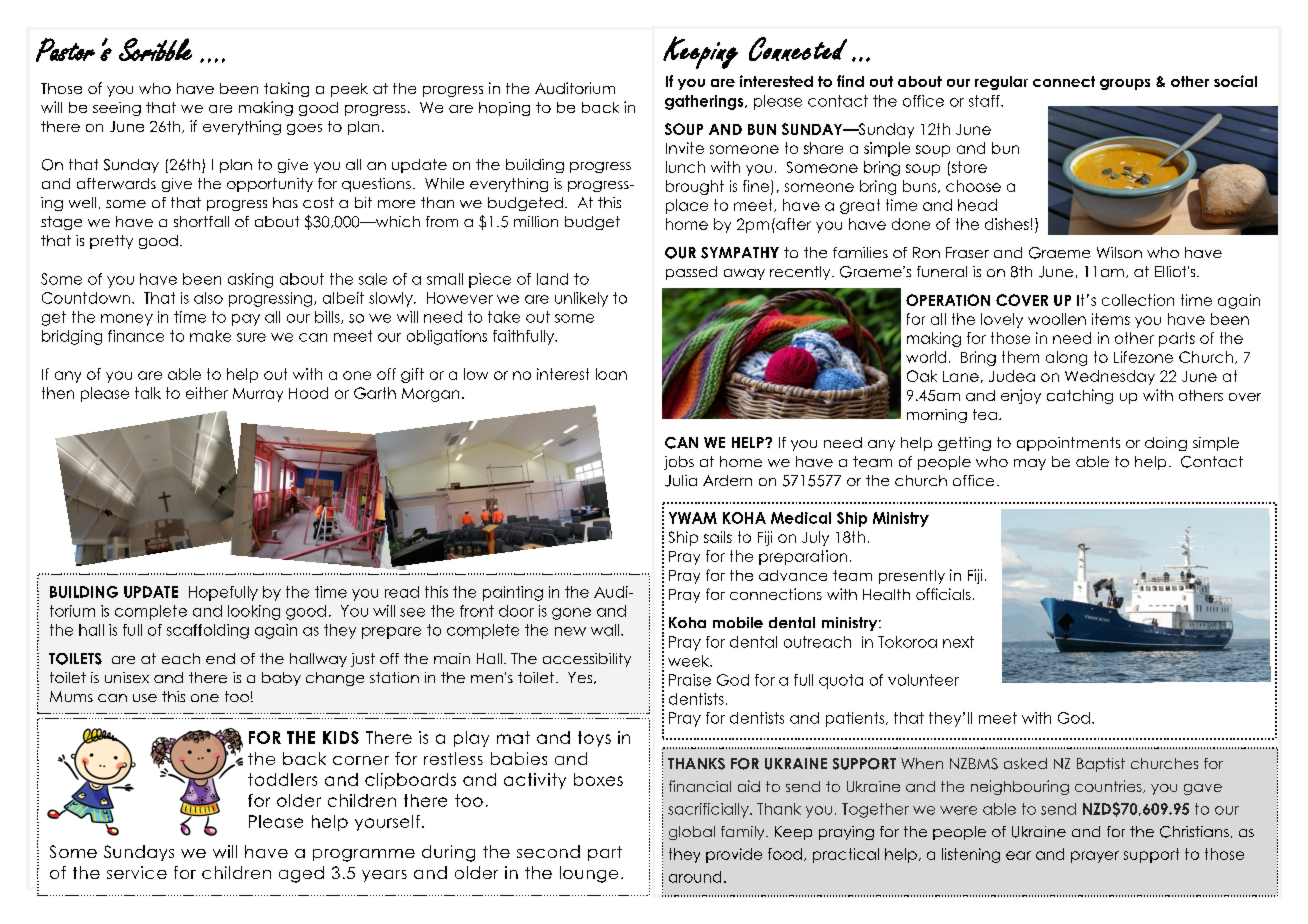  What do you see at coordinates (208, 631) in the document?
I see `scaffolding` at bounding box center [208, 631].
